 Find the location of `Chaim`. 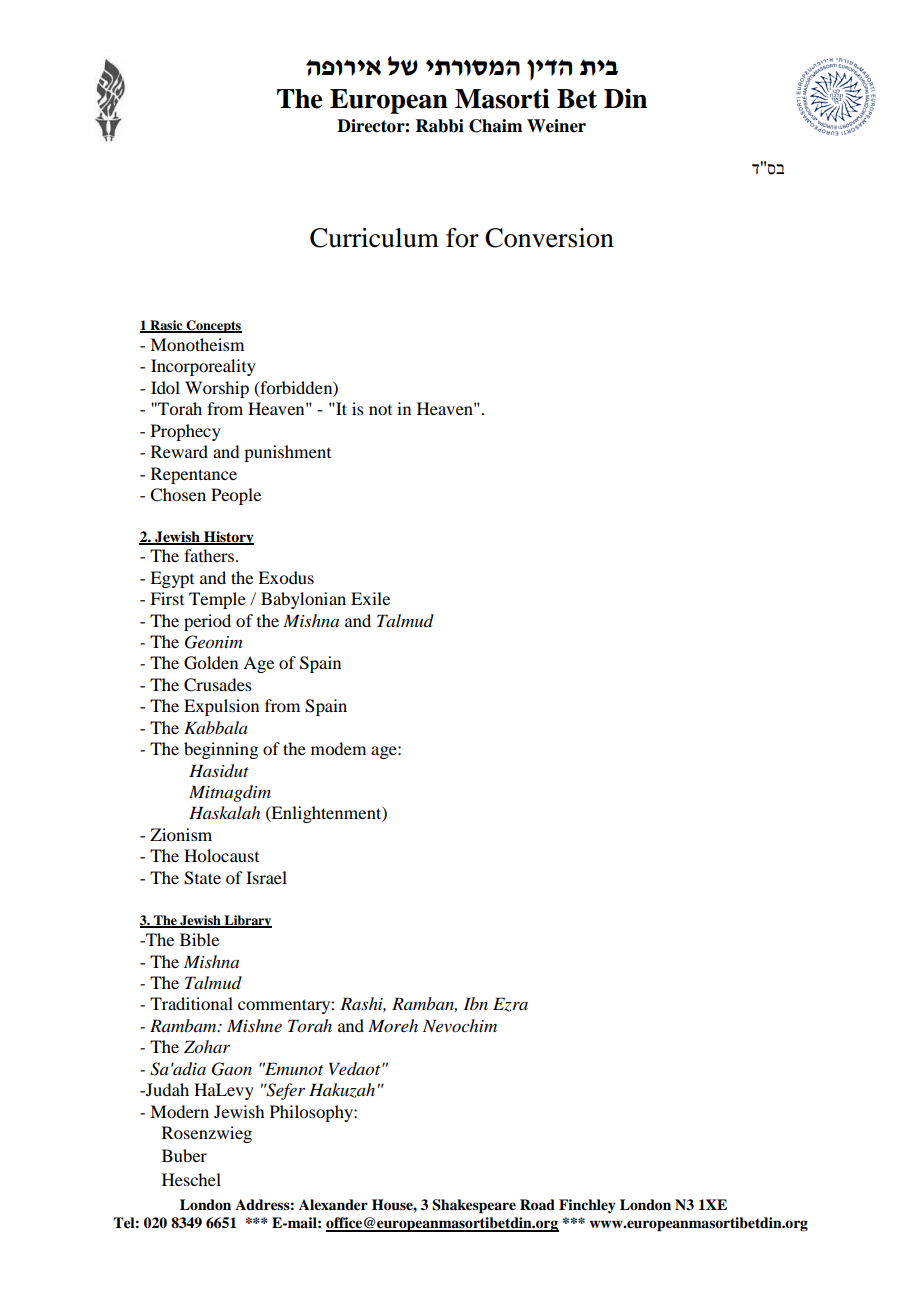

Chaim is located at coordinates (495, 126).
